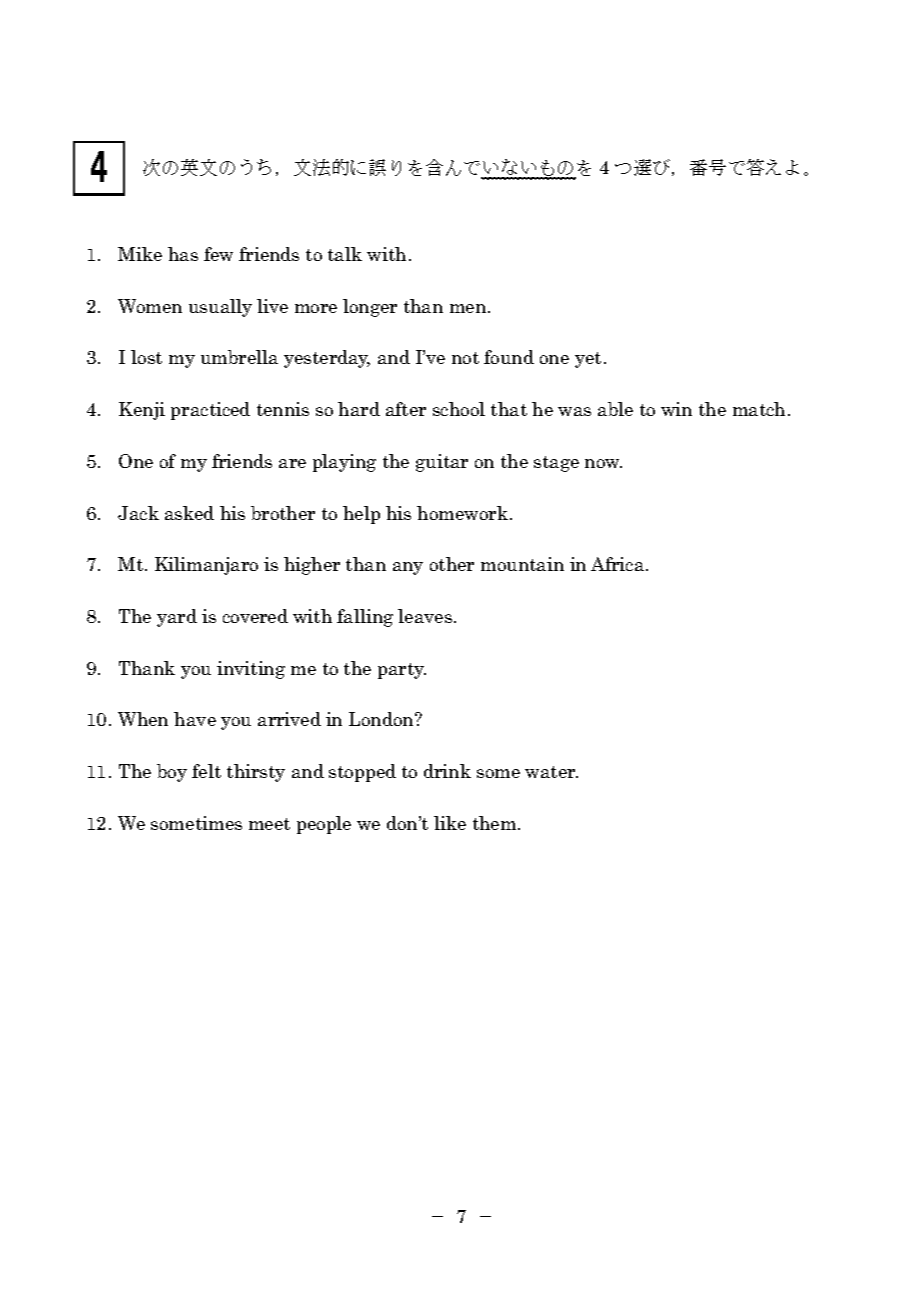 This screenshot has height=1305, width=924. I want to click on homework, so click(462, 513).
